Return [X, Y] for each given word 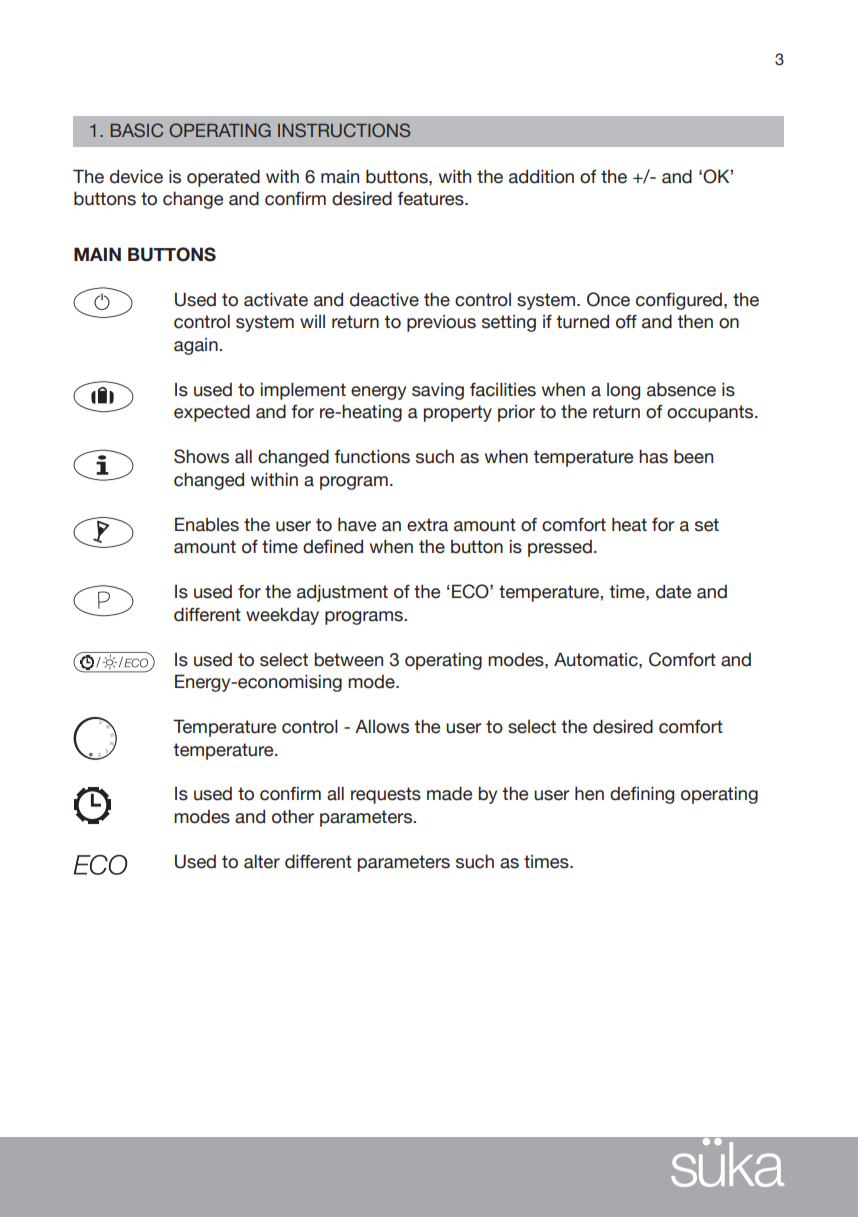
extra [427, 525]
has [653, 456]
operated [223, 178]
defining [642, 795]
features [432, 199]
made [449, 793]
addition [541, 176]
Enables [207, 524]
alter [262, 861]
